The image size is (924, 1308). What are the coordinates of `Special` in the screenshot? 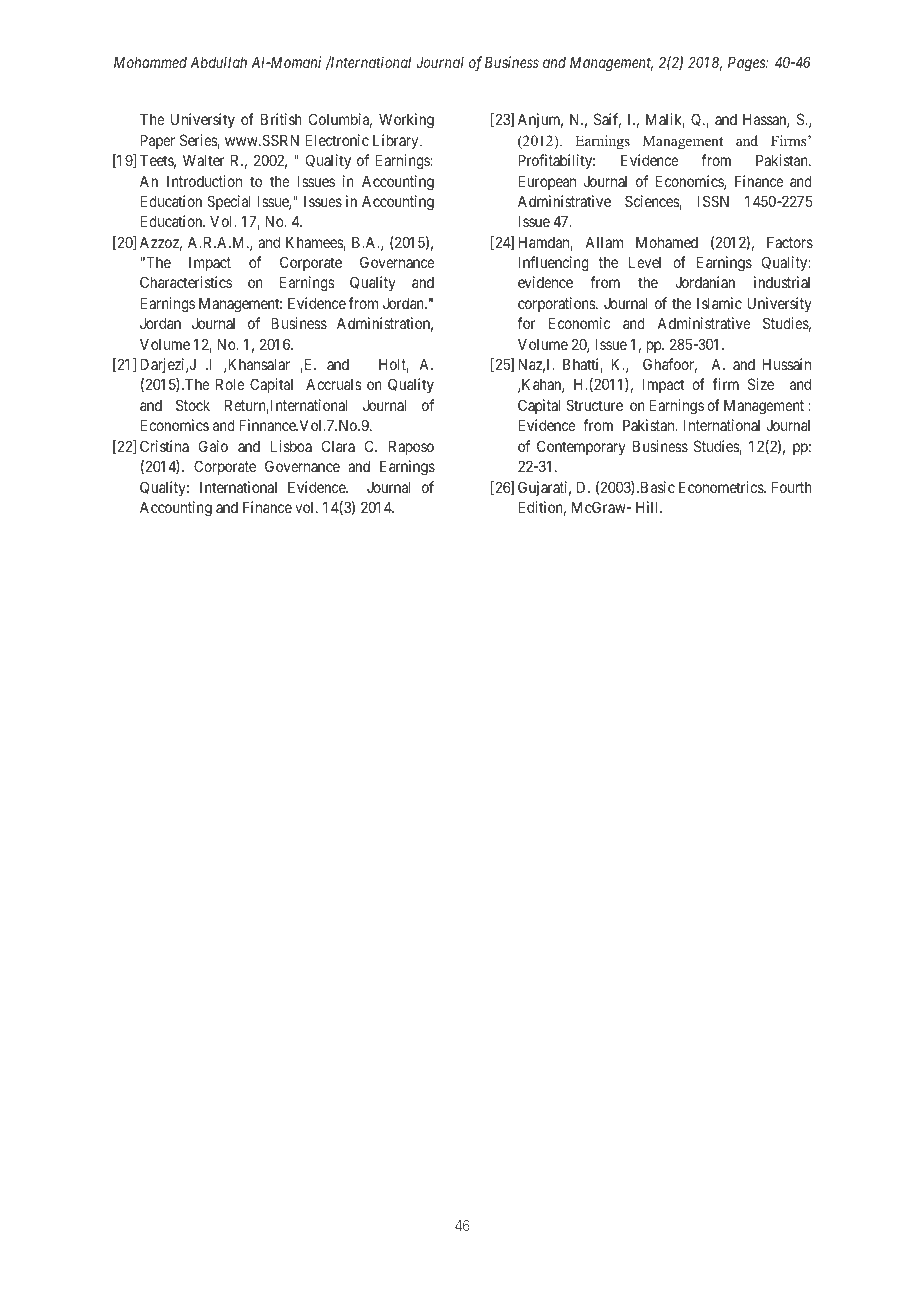 It's located at (229, 202).
